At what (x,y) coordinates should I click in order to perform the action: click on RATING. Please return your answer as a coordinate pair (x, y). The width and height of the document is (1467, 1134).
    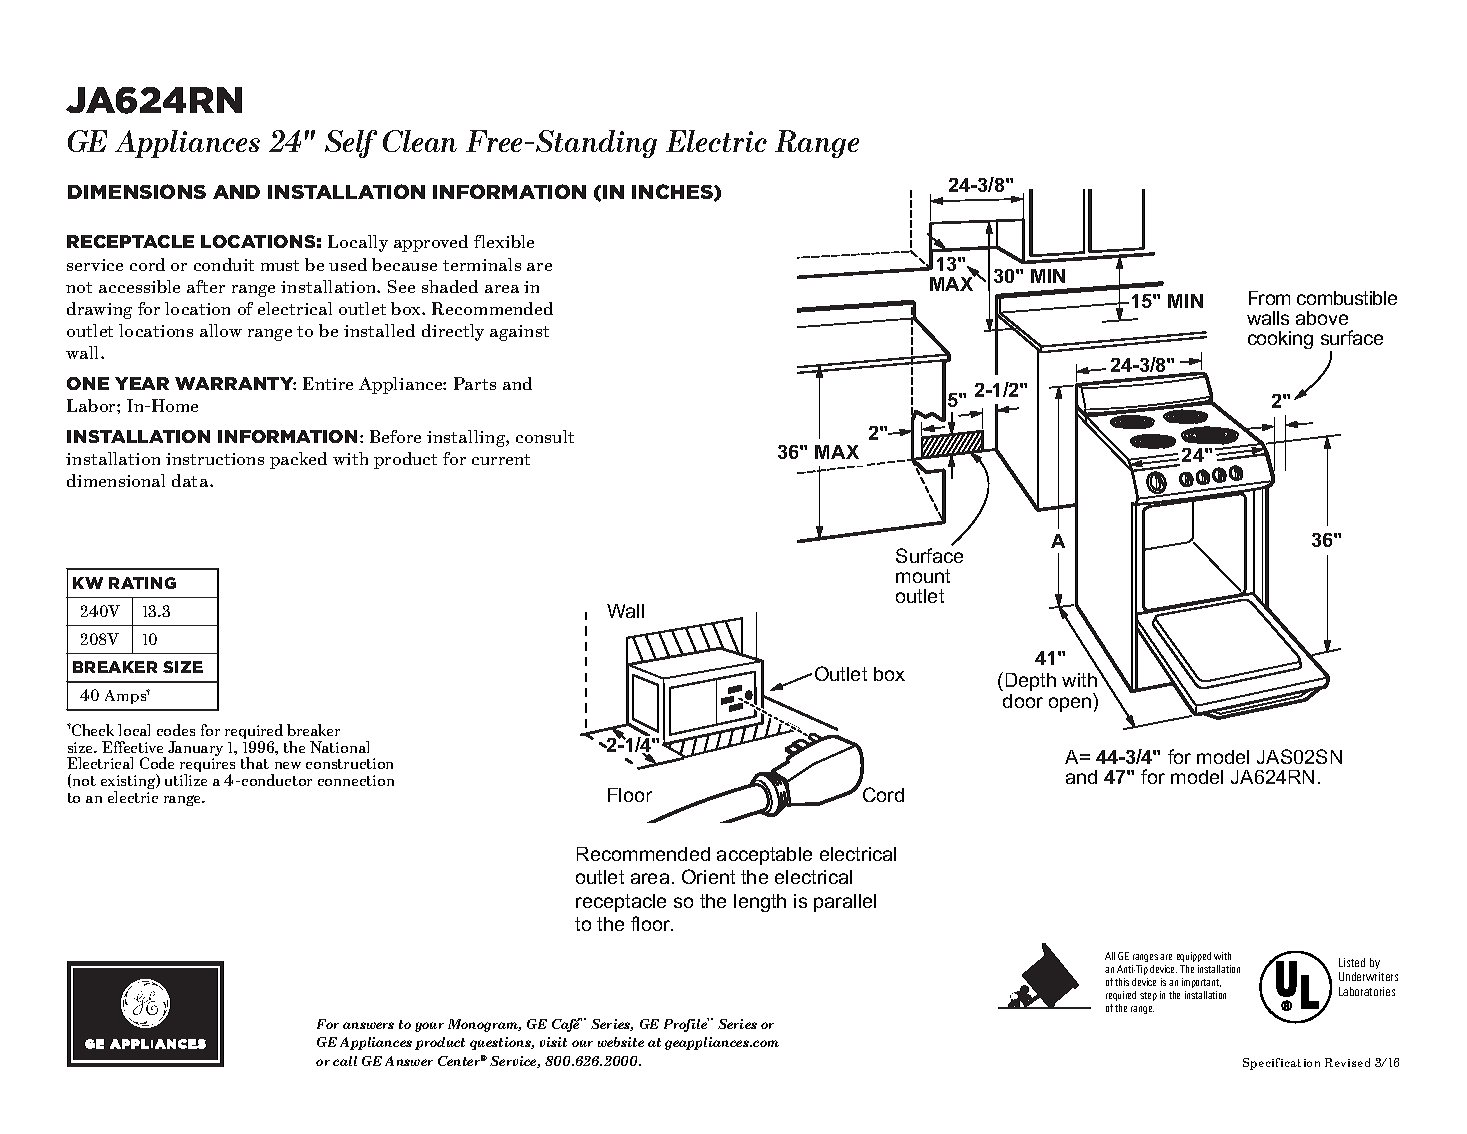
    Looking at the image, I should click on (142, 583).
